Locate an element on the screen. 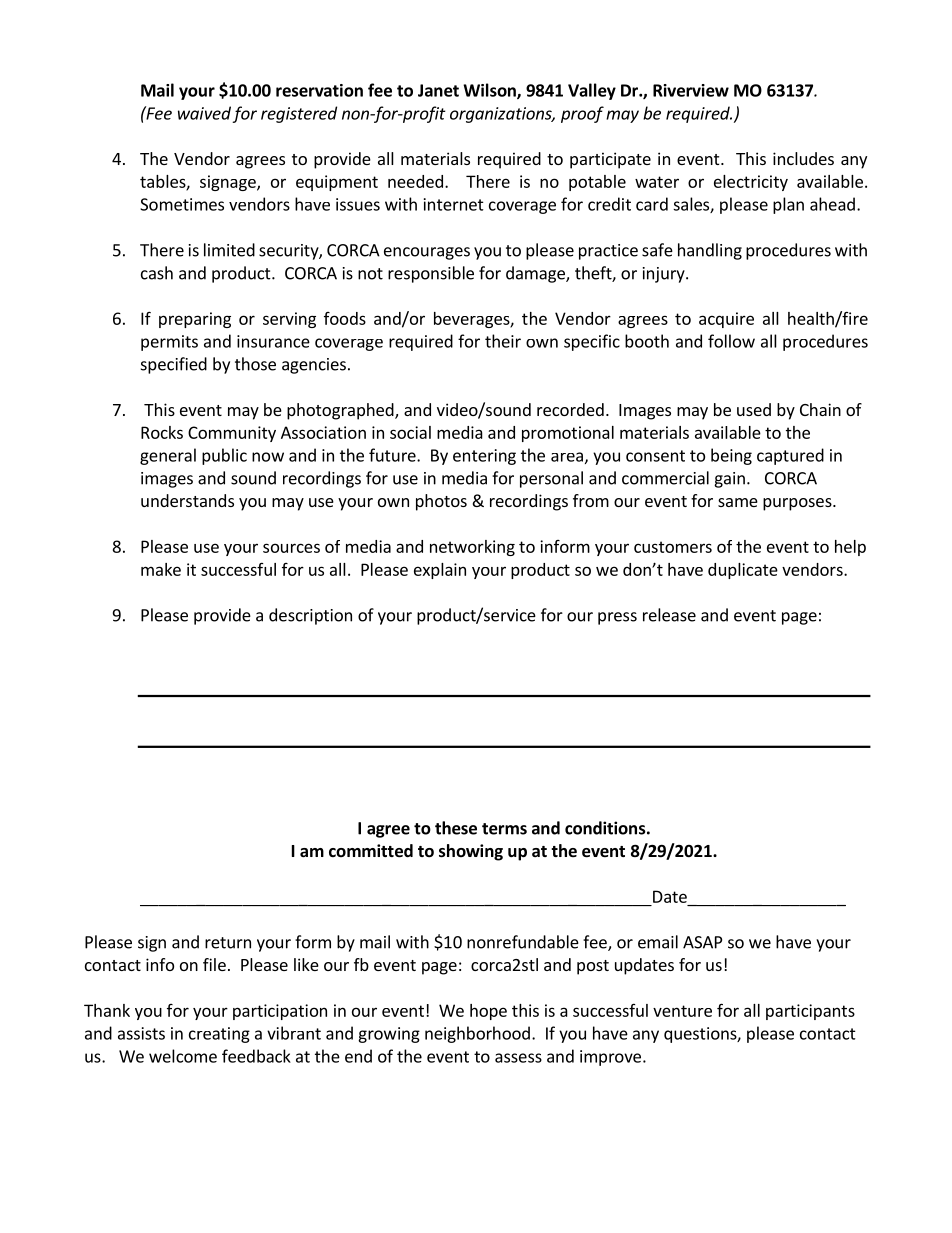 The image size is (952, 1233). creating is located at coordinates (219, 1035).
